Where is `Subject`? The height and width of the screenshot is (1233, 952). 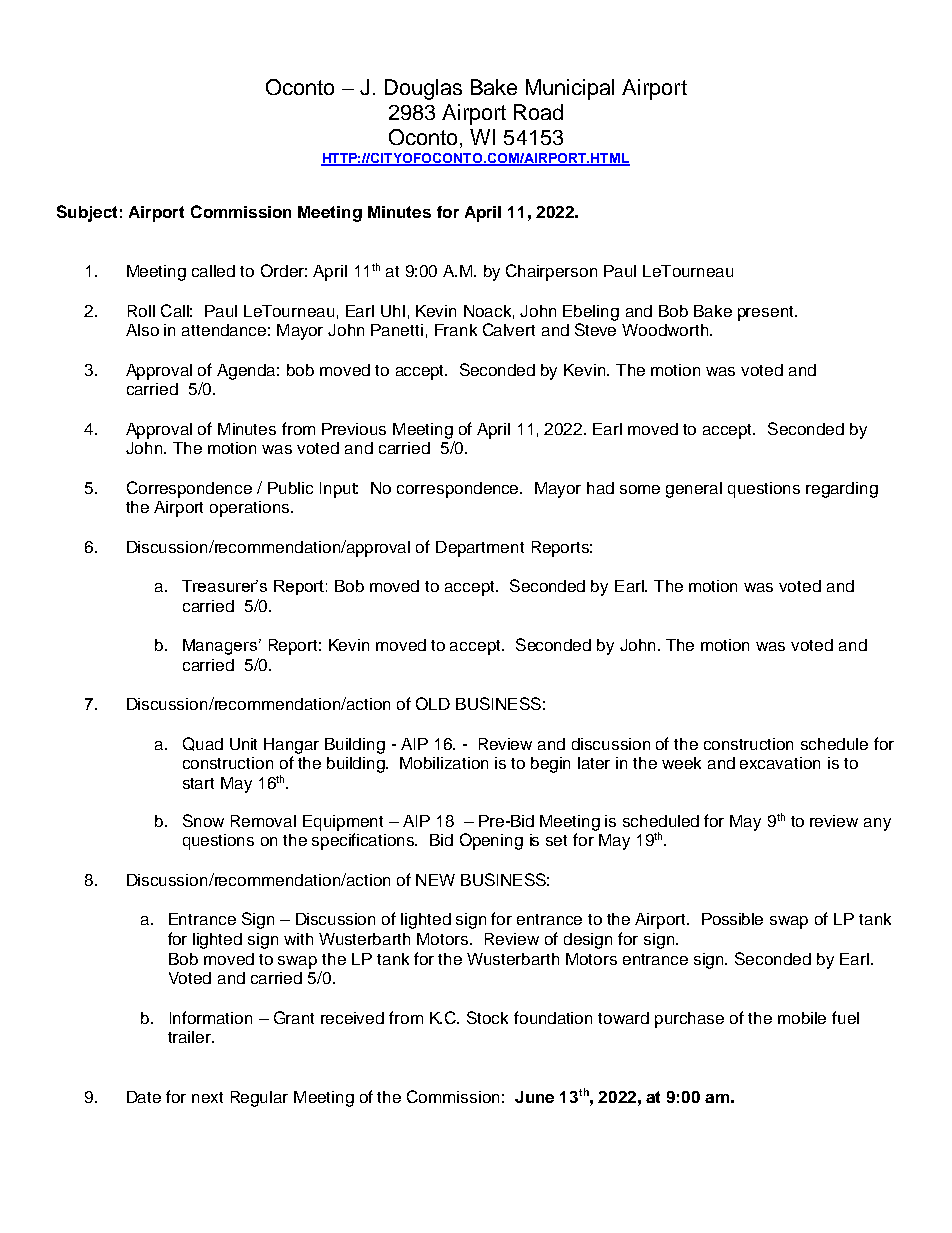
Subject is located at coordinates (87, 213).
